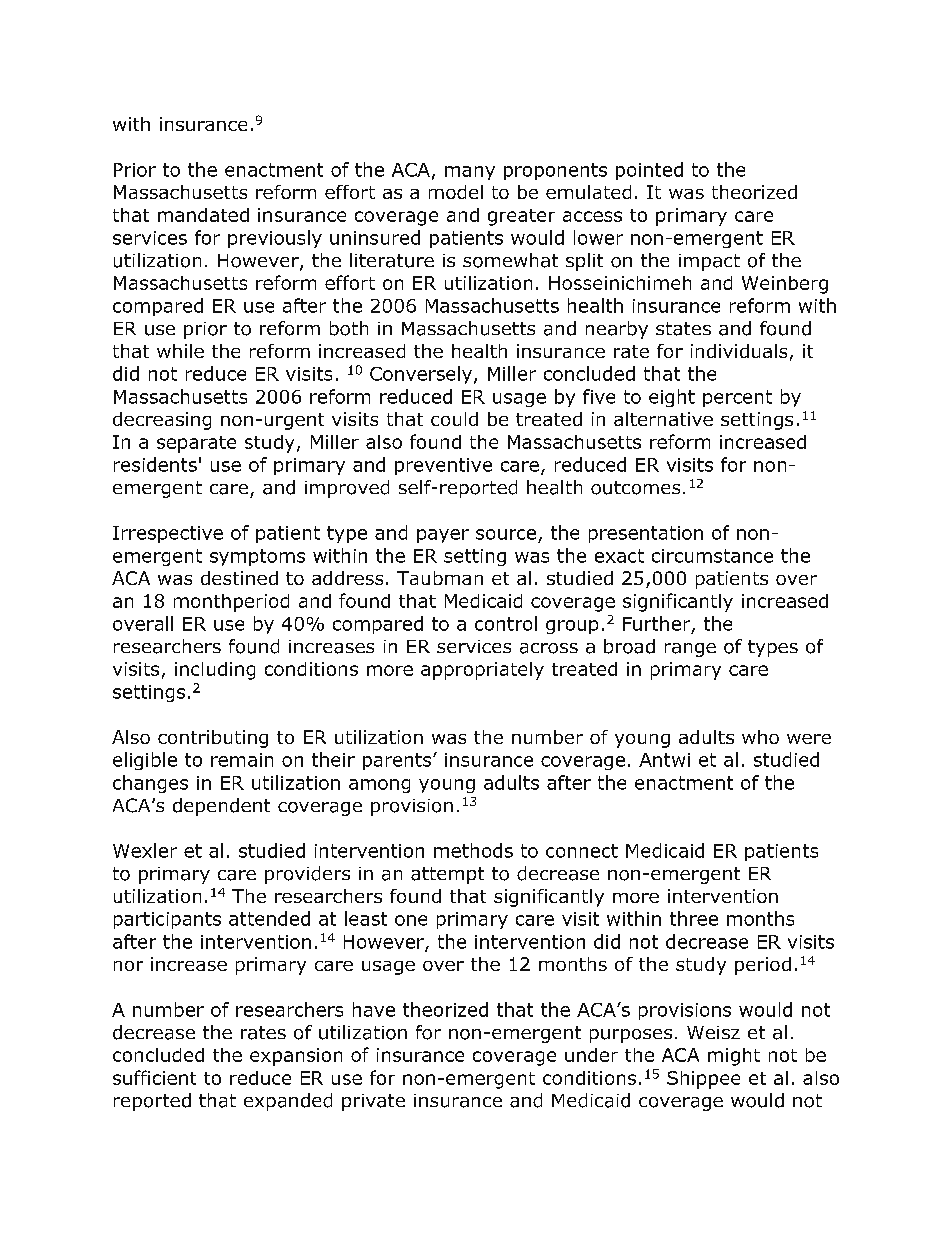 The width and height of the document is (952, 1233). Describe the element at coordinates (145, 850) in the document. I see `Wexler` at that location.
